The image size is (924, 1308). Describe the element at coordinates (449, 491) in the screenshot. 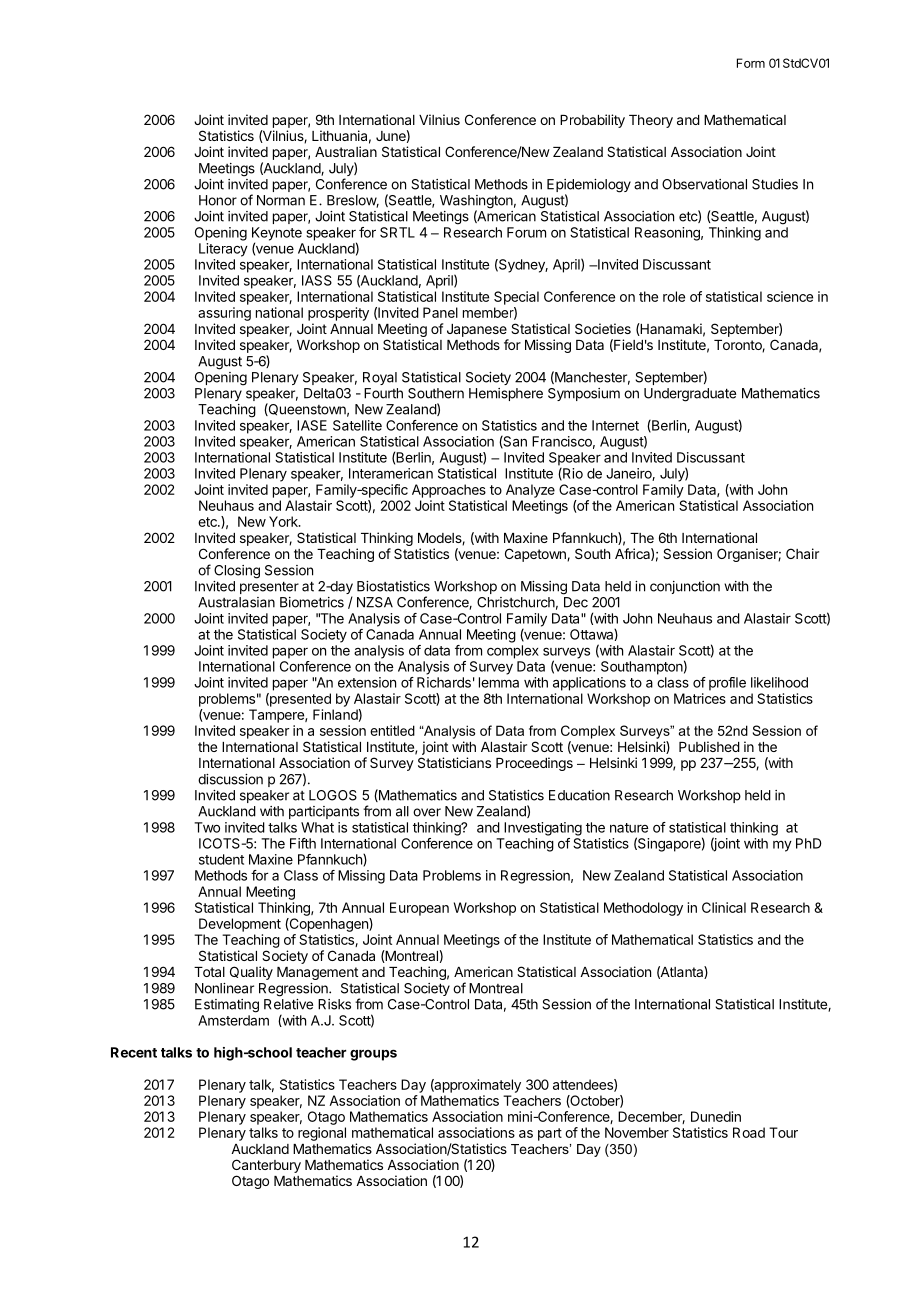

I see `Approaches` at that location.
